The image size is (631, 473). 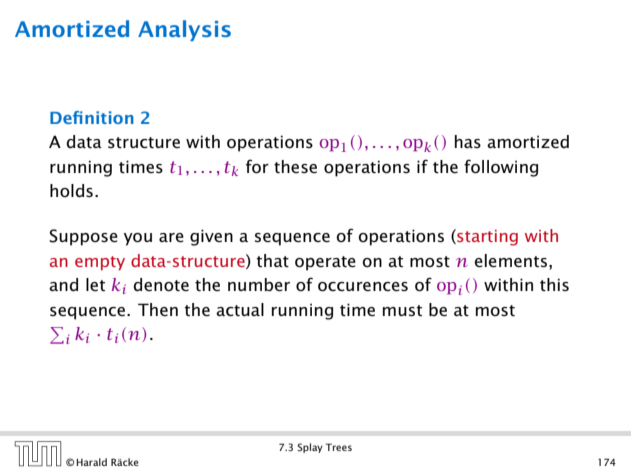 What do you see at coordinates (486, 237) in the screenshot?
I see `starting` at bounding box center [486, 237].
